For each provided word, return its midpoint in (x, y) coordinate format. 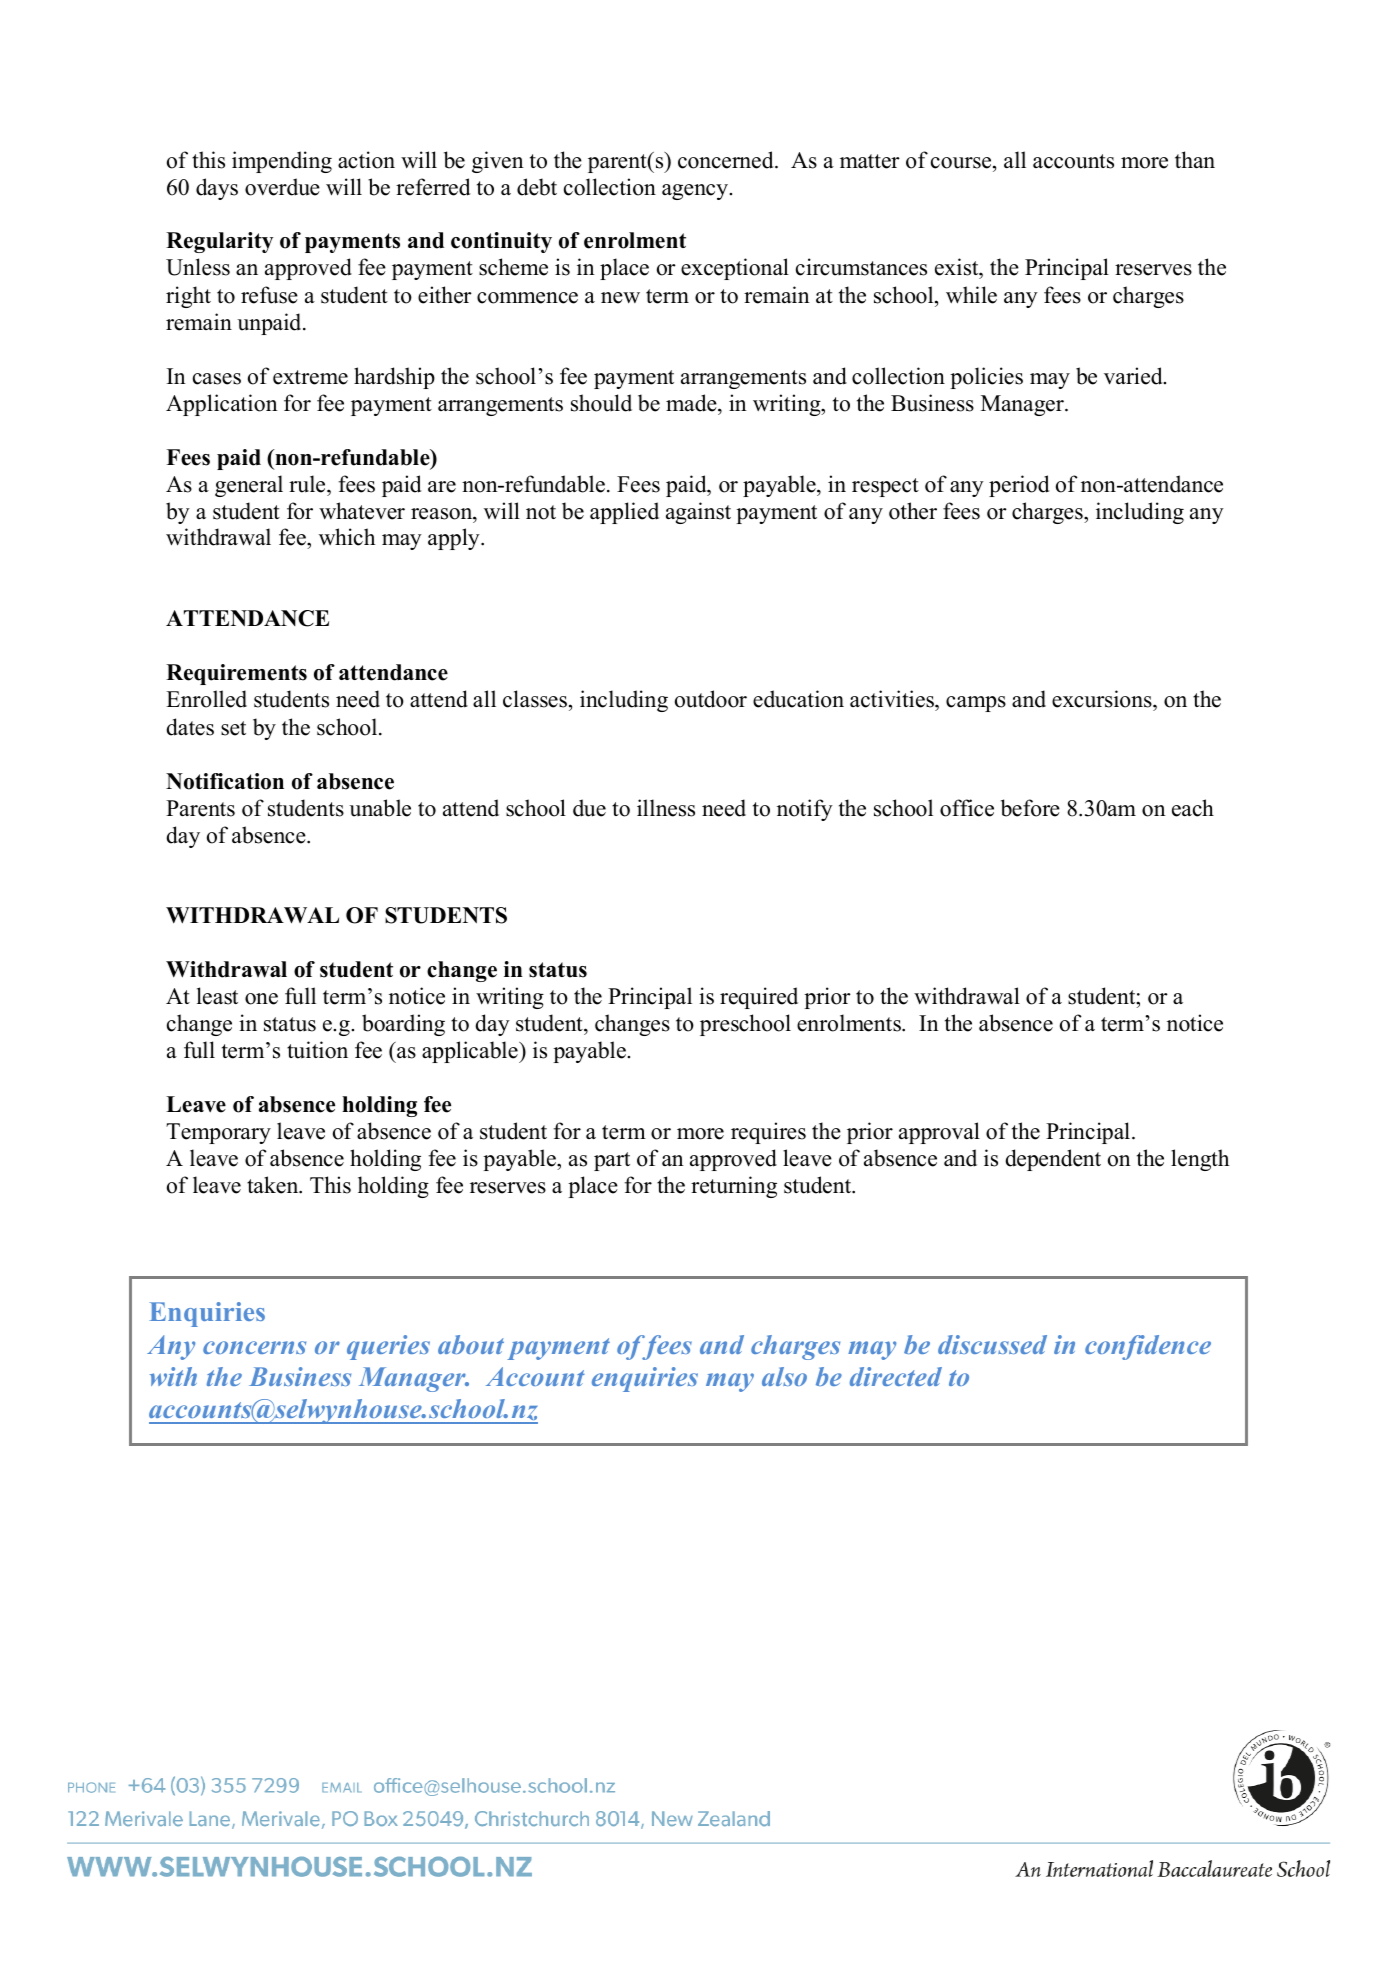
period (1019, 486)
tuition (317, 1050)
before (1030, 808)
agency (696, 192)
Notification (225, 781)
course (962, 163)
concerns (254, 1347)
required (759, 998)
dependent (1053, 1160)
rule (308, 484)
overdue (282, 187)
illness (666, 808)
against (698, 513)
